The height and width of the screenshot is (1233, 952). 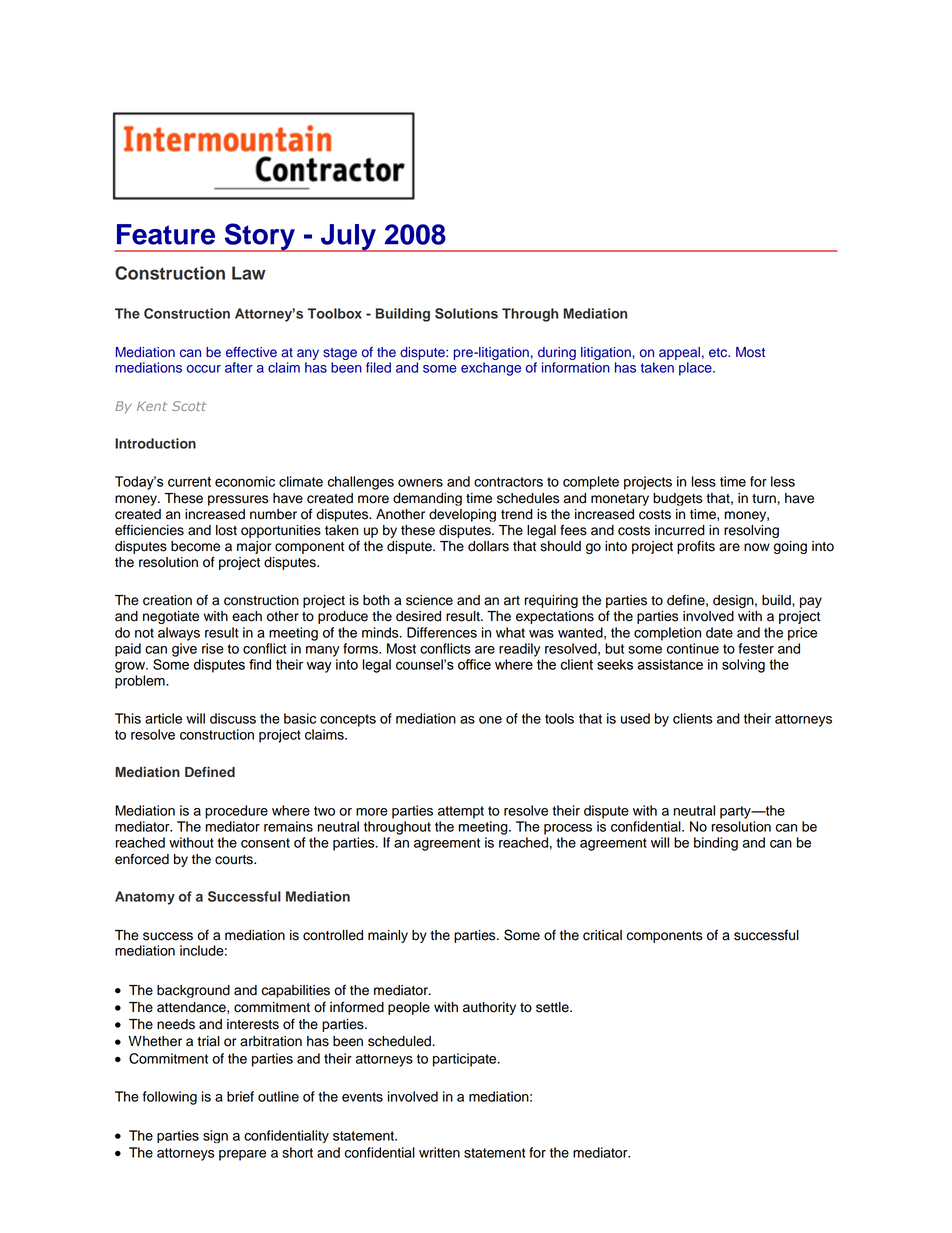 What do you see at coordinates (764, 499) in the screenshot?
I see `turn` at bounding box center [764, 499].
